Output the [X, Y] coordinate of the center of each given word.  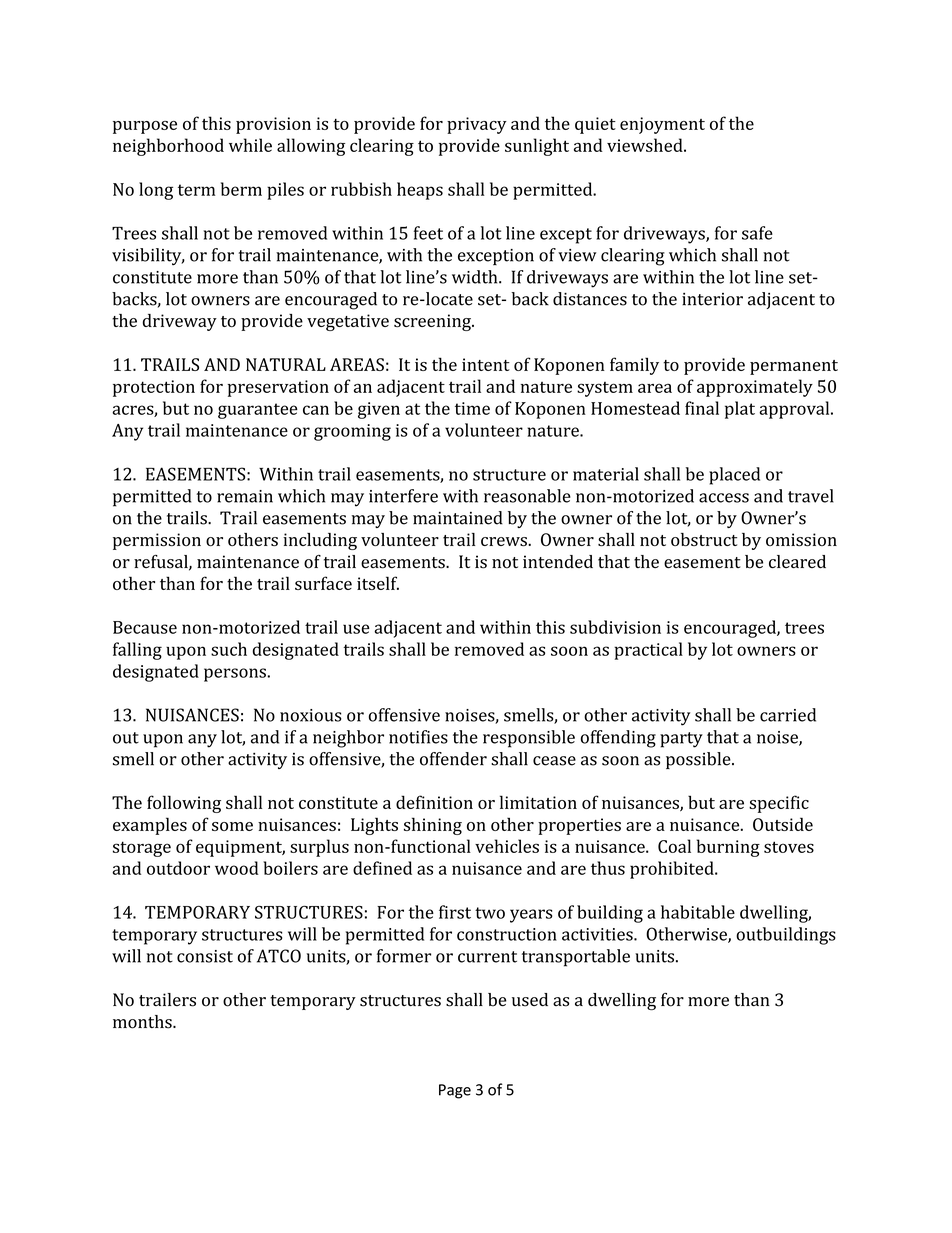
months [143, 1022]
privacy [477, 125]
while [250, 145]
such [229, 649]
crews [505, 541]
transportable [576, 958]
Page [455, 1091]
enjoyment [662, 125]
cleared [797, 561]
